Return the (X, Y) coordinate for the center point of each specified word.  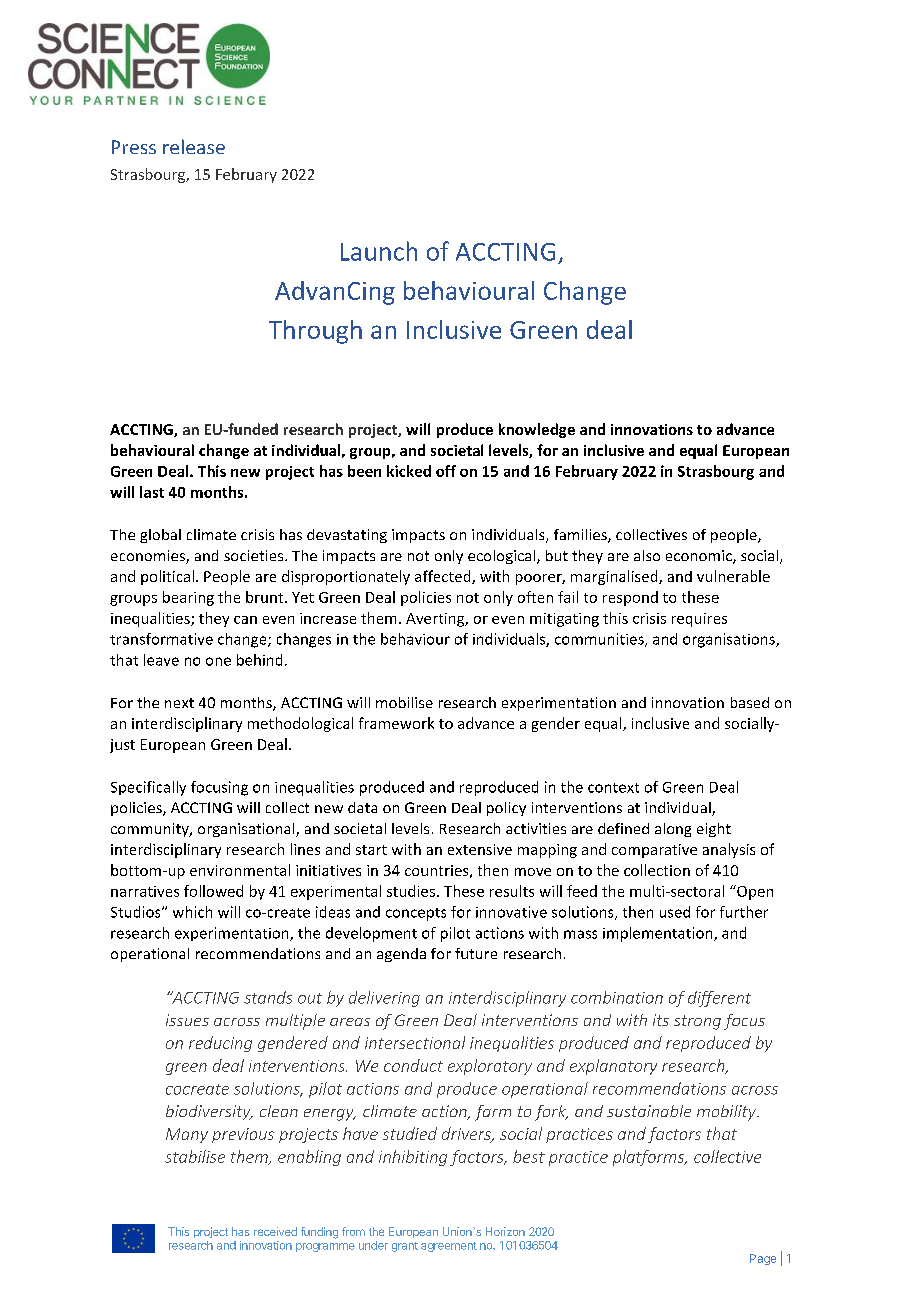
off (446, 471)
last (152, 492)
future (476, 953)
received (275, 1231)
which (192, 912)
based (750, 702)
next (179, 703)
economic (700, 557)
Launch (379, 251)
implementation (659, 934)
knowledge (537, 430)
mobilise (404, 702)
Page (763, 1259)
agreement (449, 1247)
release (194, 146)
